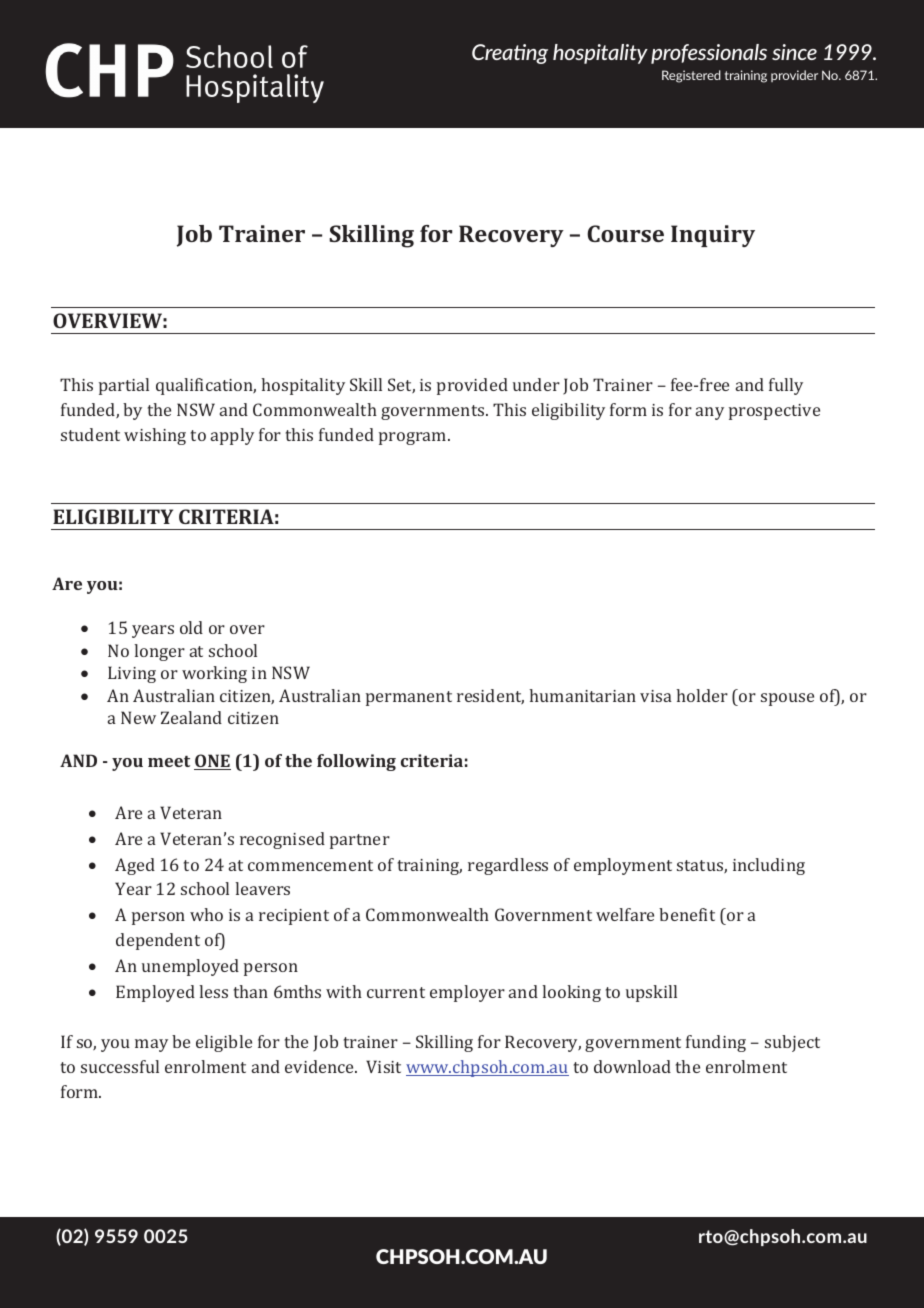 The image size is (924, 1308). Describe the element at coordinates (194, 236) in the screenshot. I see `Job` at that location.
